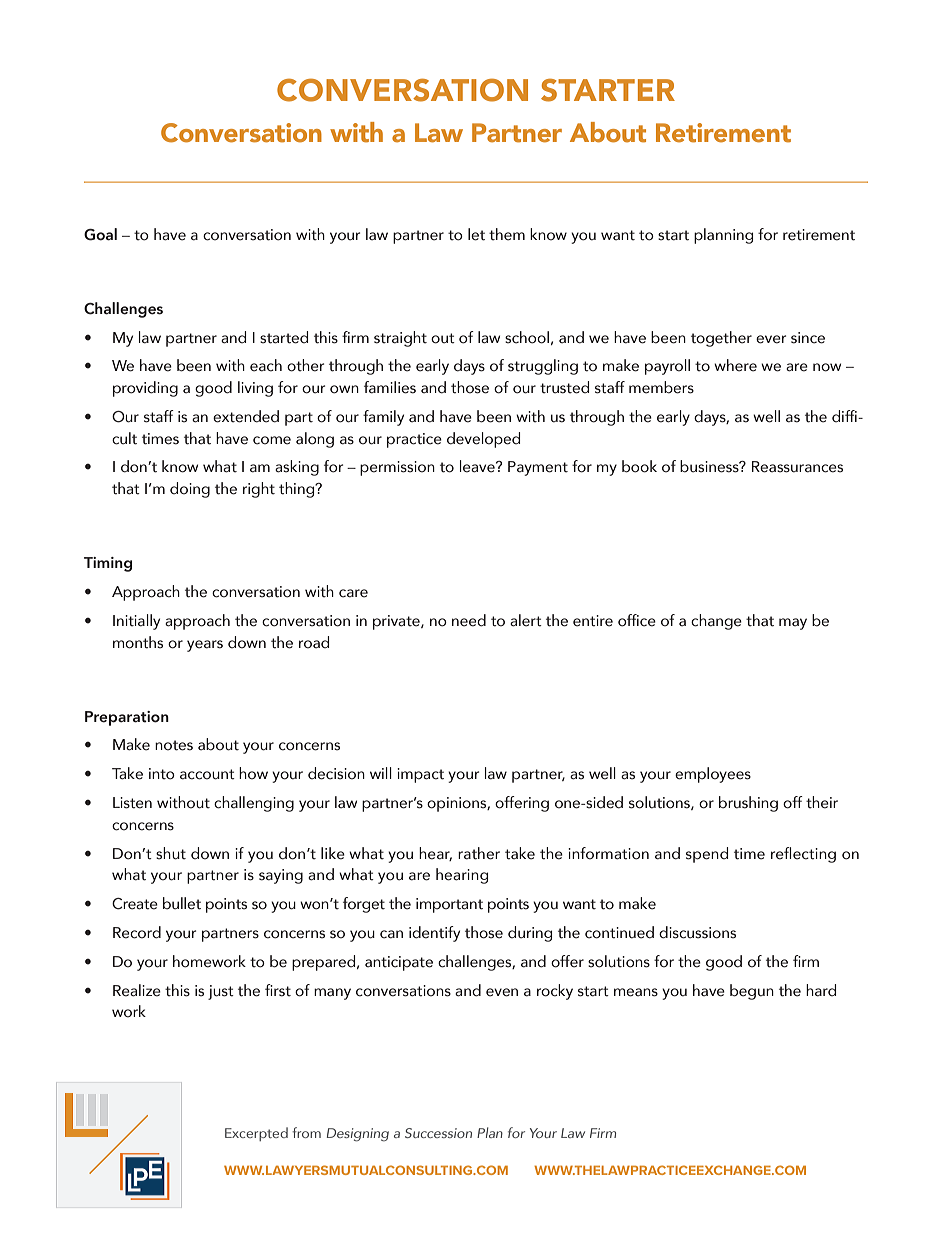 The image size is (952, 1233). Describe the element at coordinates (449, 905) in the page. I see `important` at that location.
